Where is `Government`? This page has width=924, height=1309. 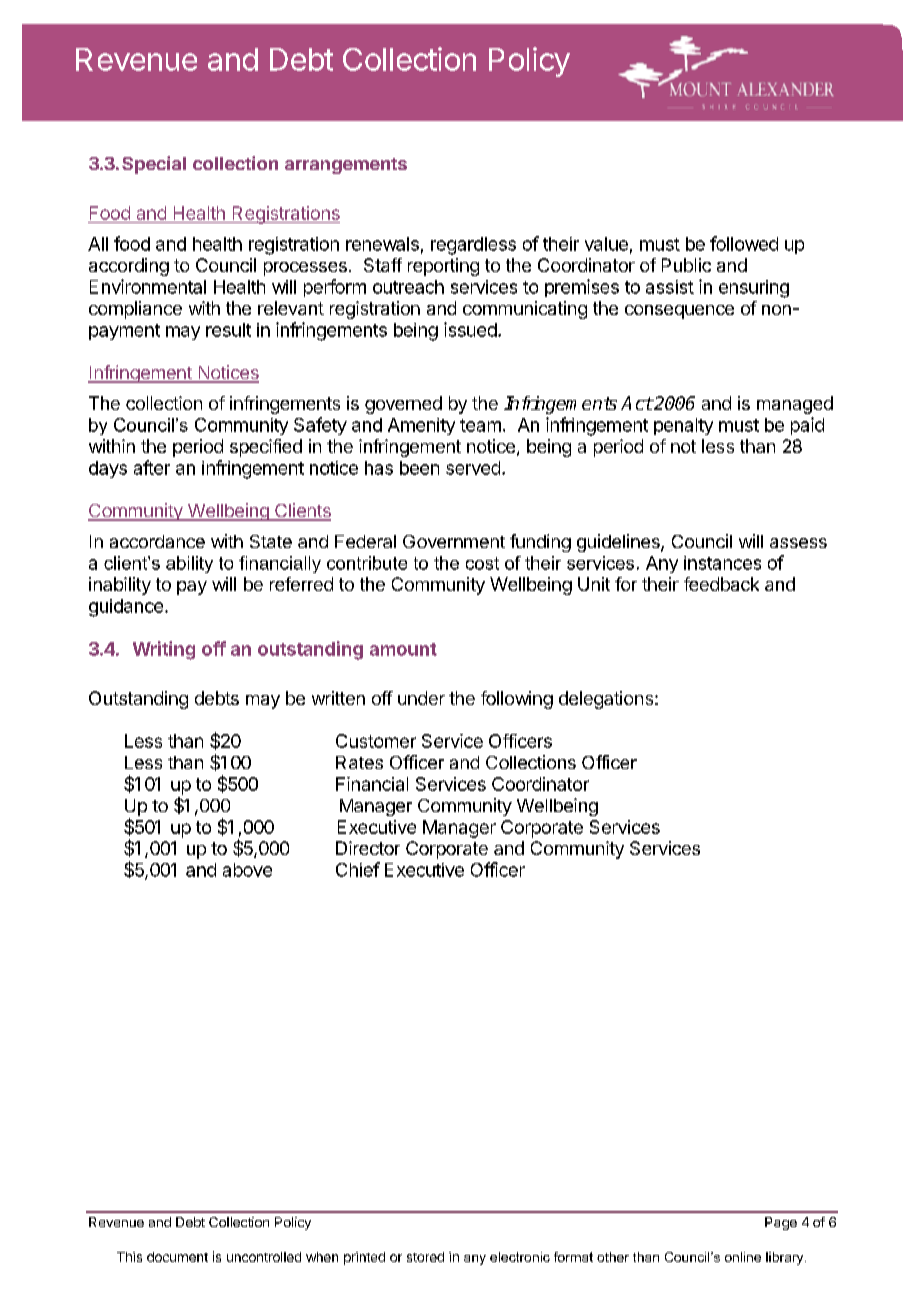
Government is located at coordinates (454, 541).
